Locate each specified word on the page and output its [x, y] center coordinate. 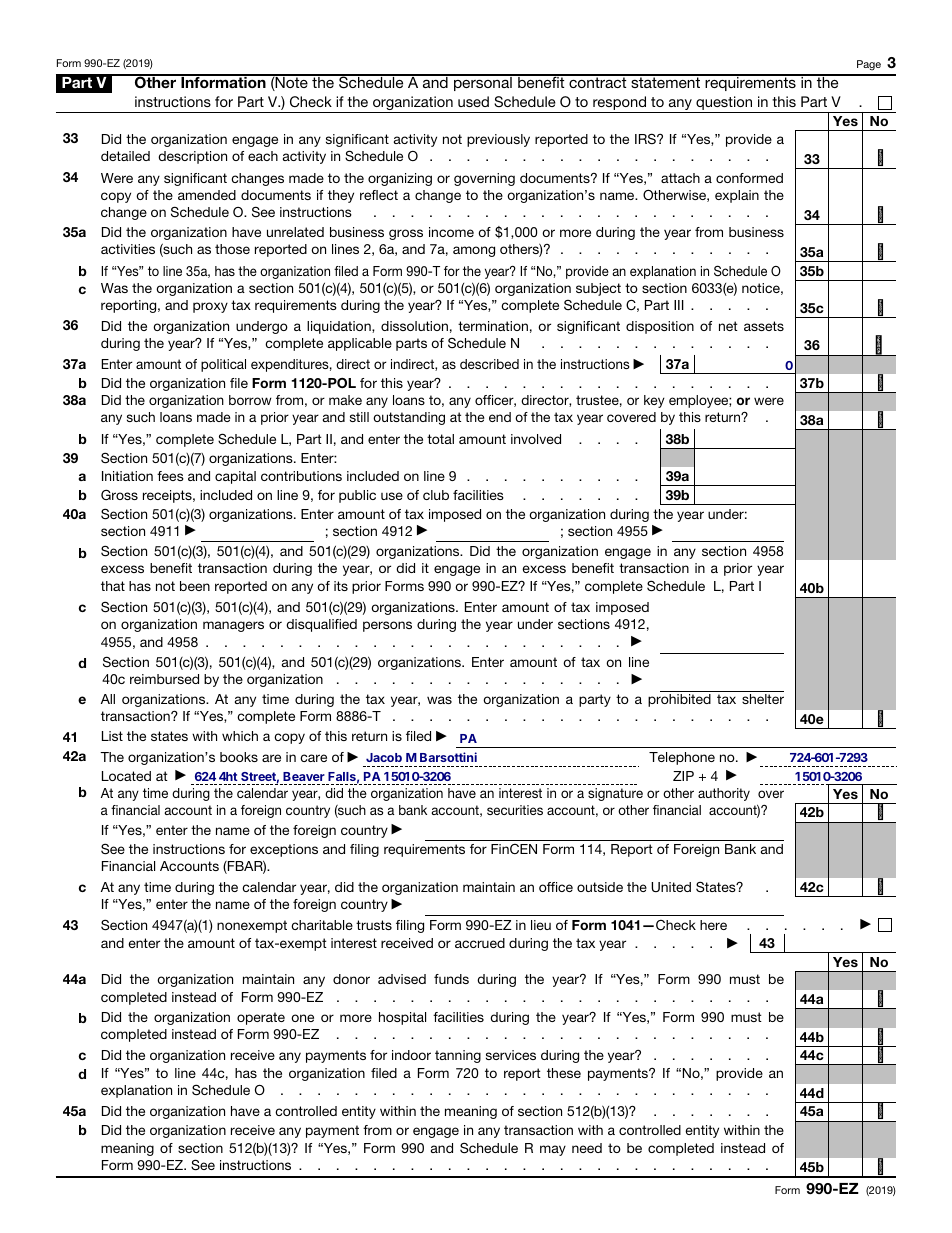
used [473, 101]
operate [261, 1018]
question [724, 104]
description [192, 157]
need [587, 1148]
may [553, 1150]
